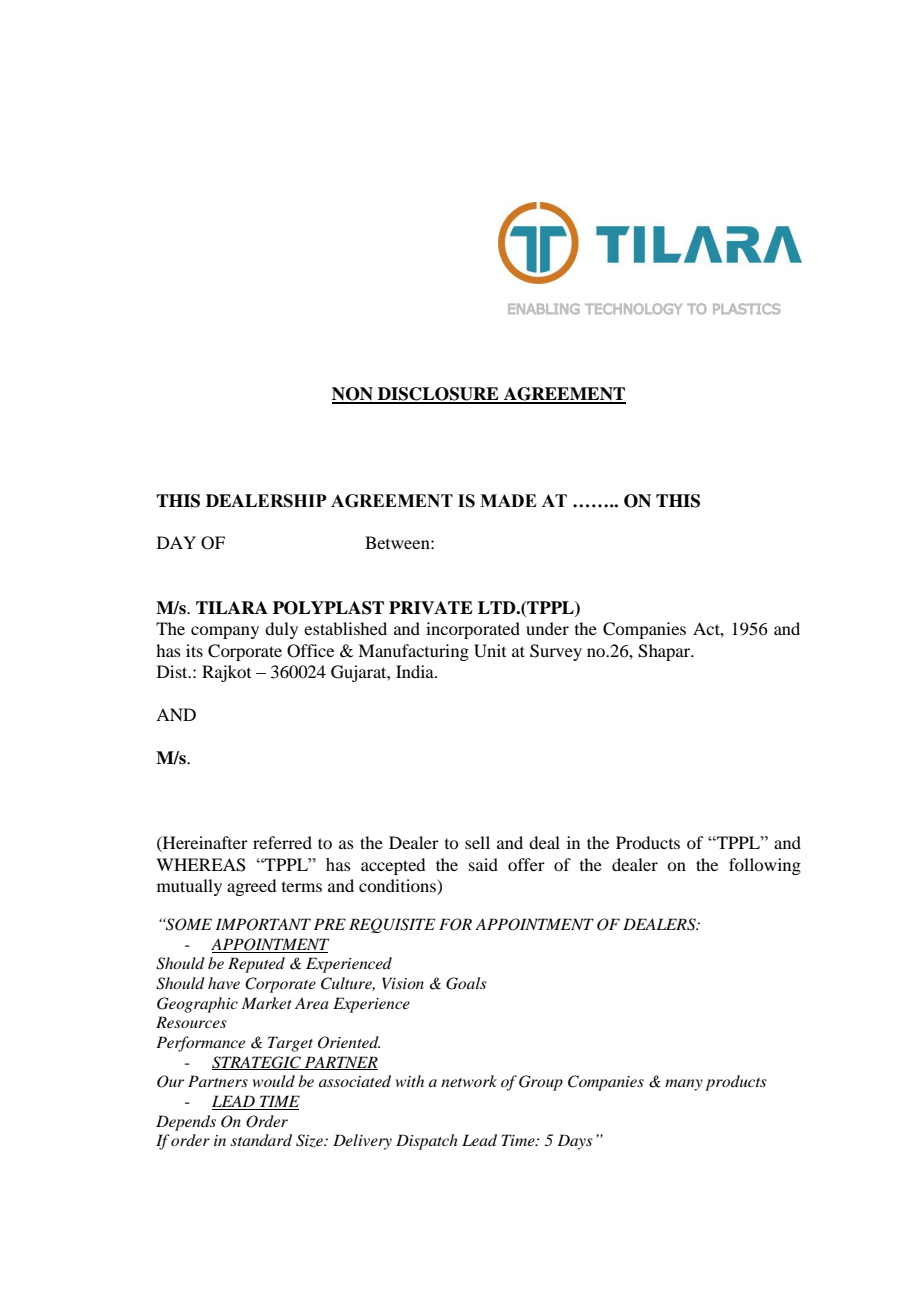  What do you see at coordinates (226, 673) in the screenshot?
I see `Rajkot` at bounding box center [226, 673].
